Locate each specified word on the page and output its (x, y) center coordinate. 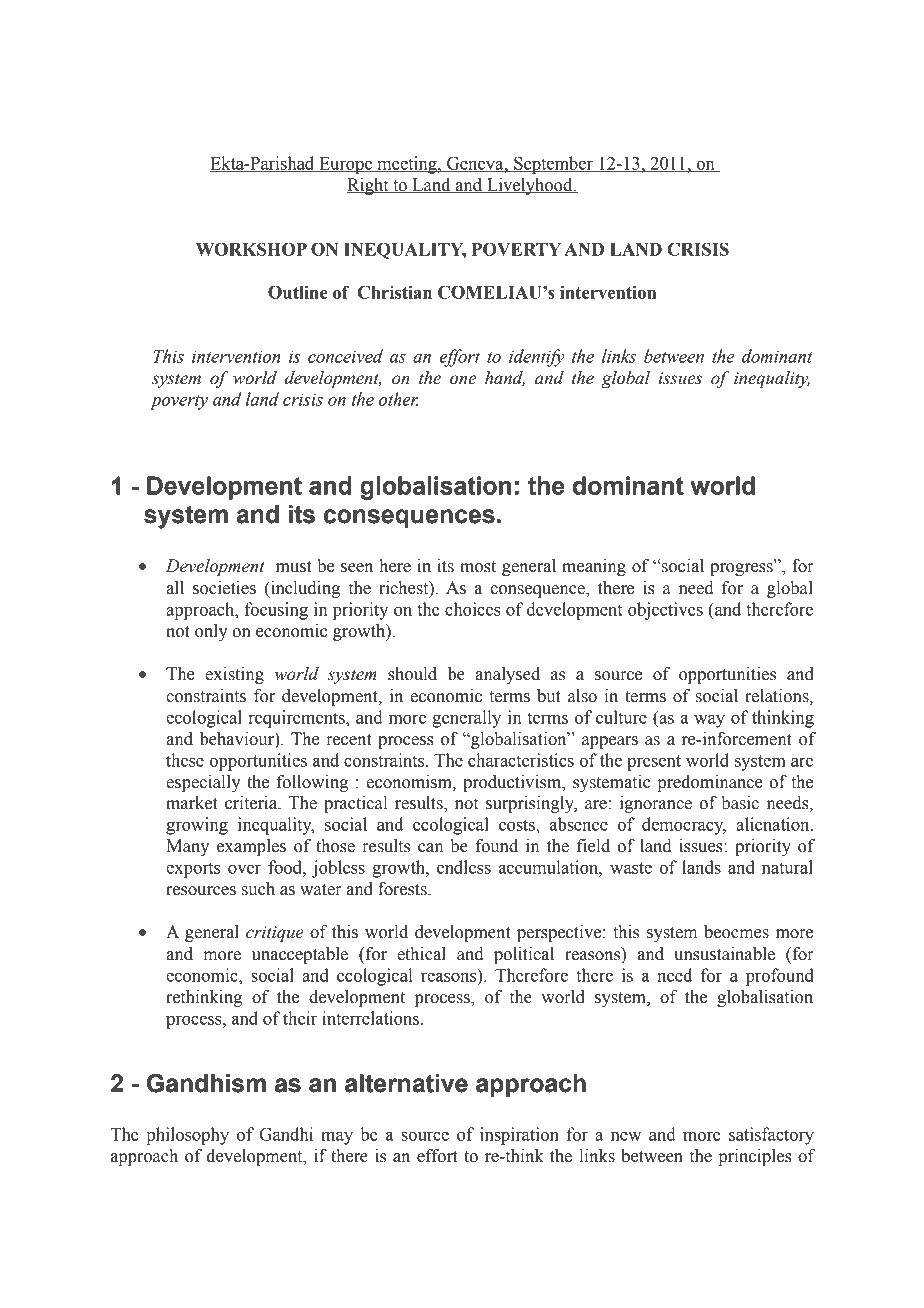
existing (234, 675)
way (709, 721)
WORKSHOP (251, 249)
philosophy (187, 1136)
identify (536, 358)
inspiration (519, 1136)
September (553, 165)
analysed (507, 675)
